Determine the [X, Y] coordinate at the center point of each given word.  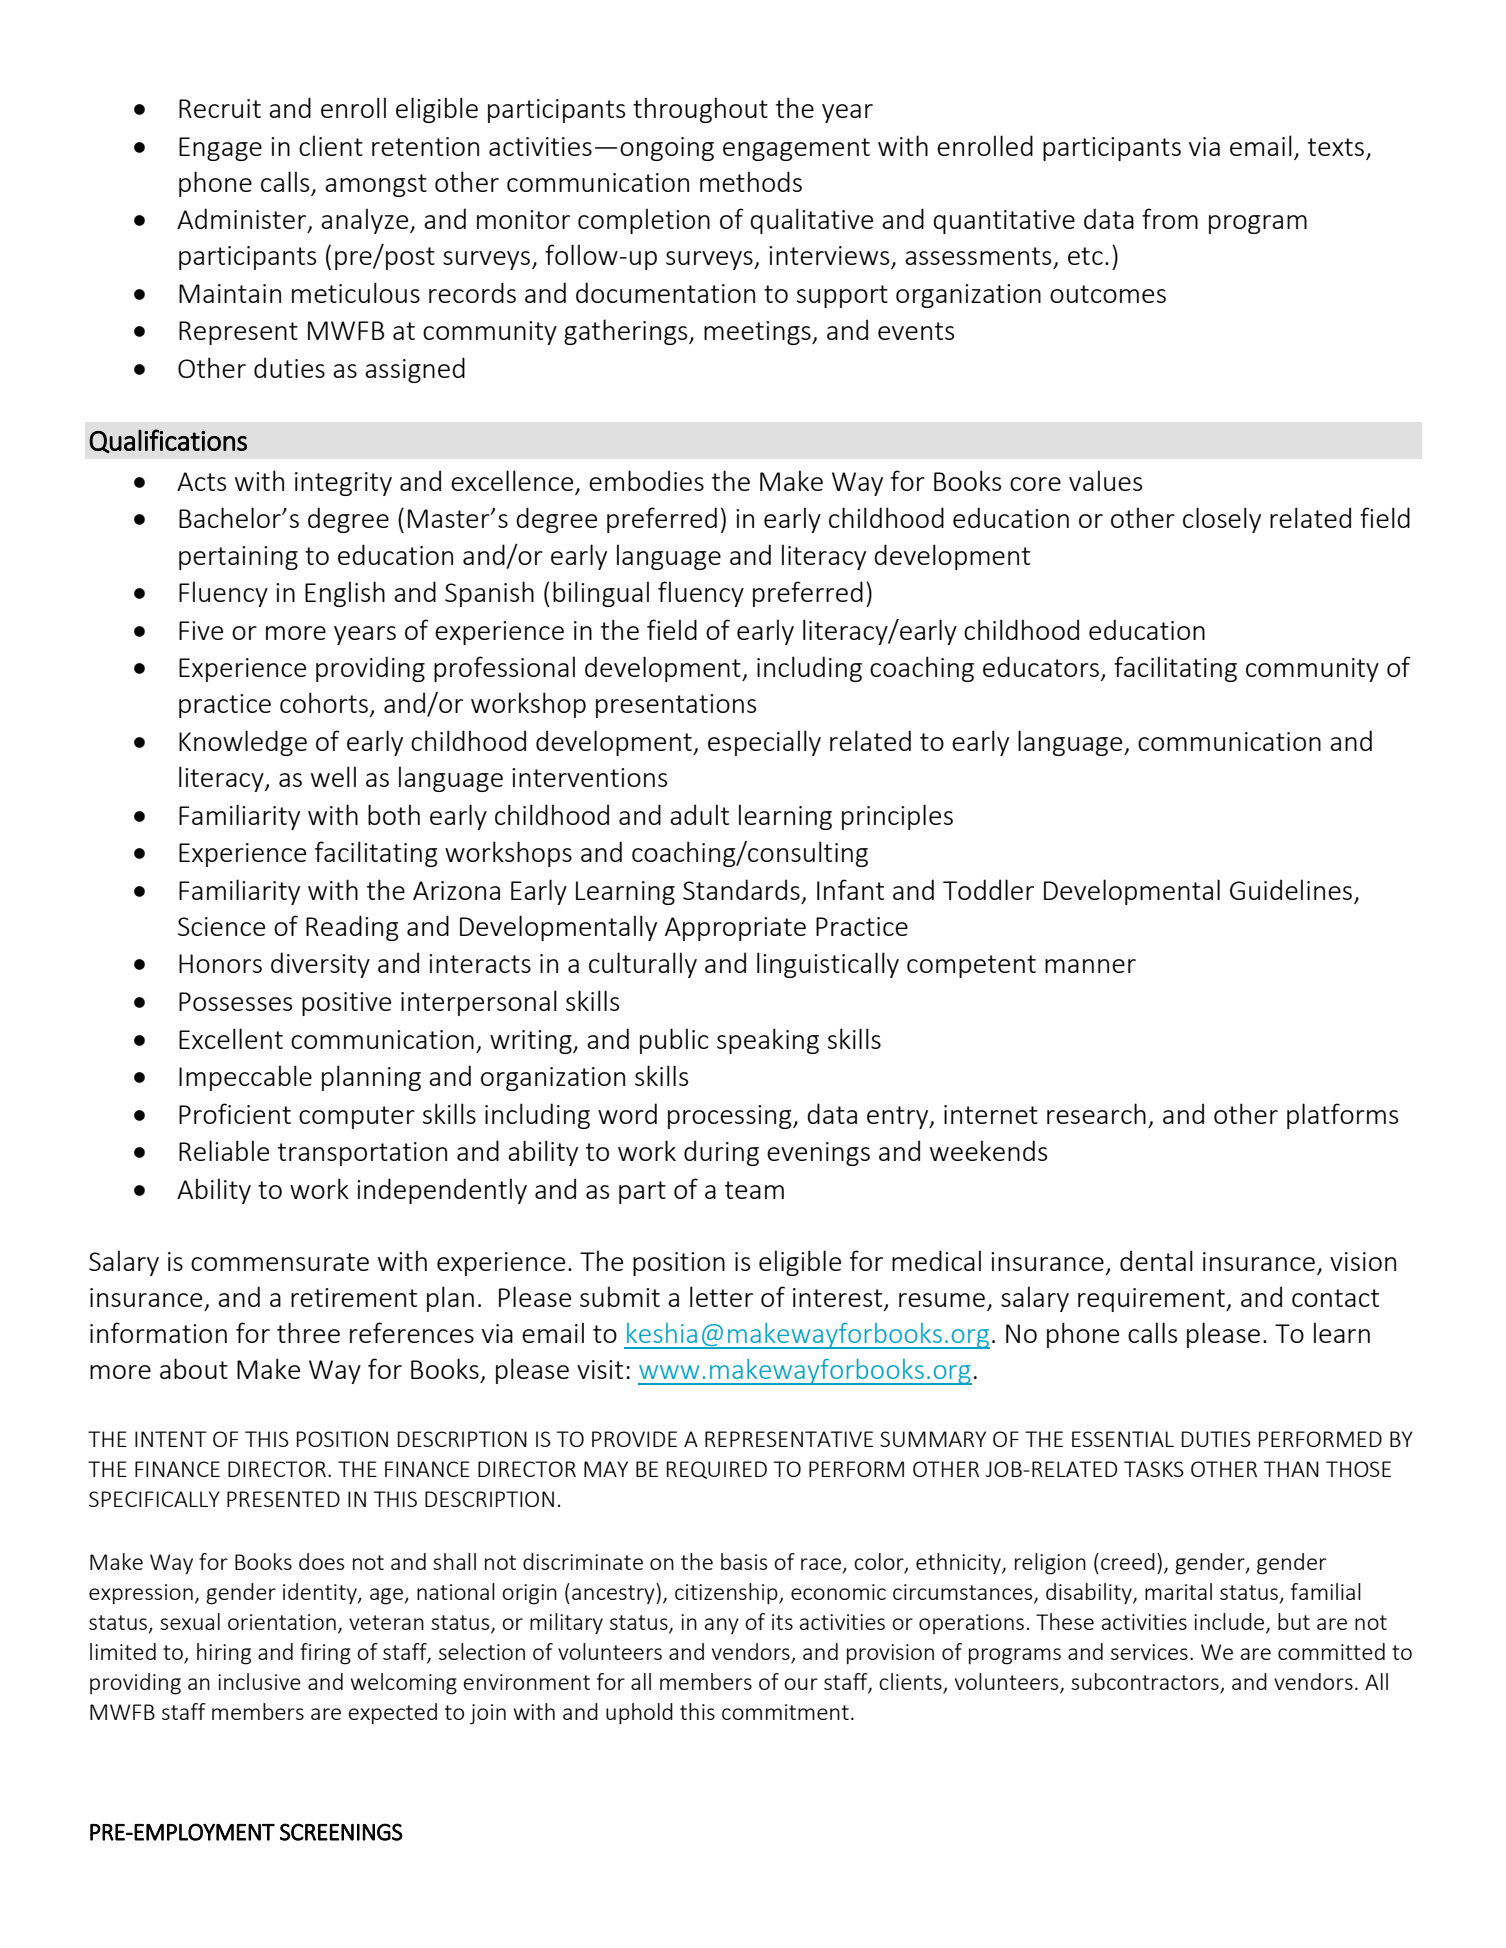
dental [1156, 1260]
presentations [676, 706]
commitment [785, 1712]
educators [1041, 666]
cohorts [324, 702]
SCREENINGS [341, 1832]
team [754, 1190]
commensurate [280, 1262]
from [1170, 218]
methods [751, 181]
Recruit [220, 108]
